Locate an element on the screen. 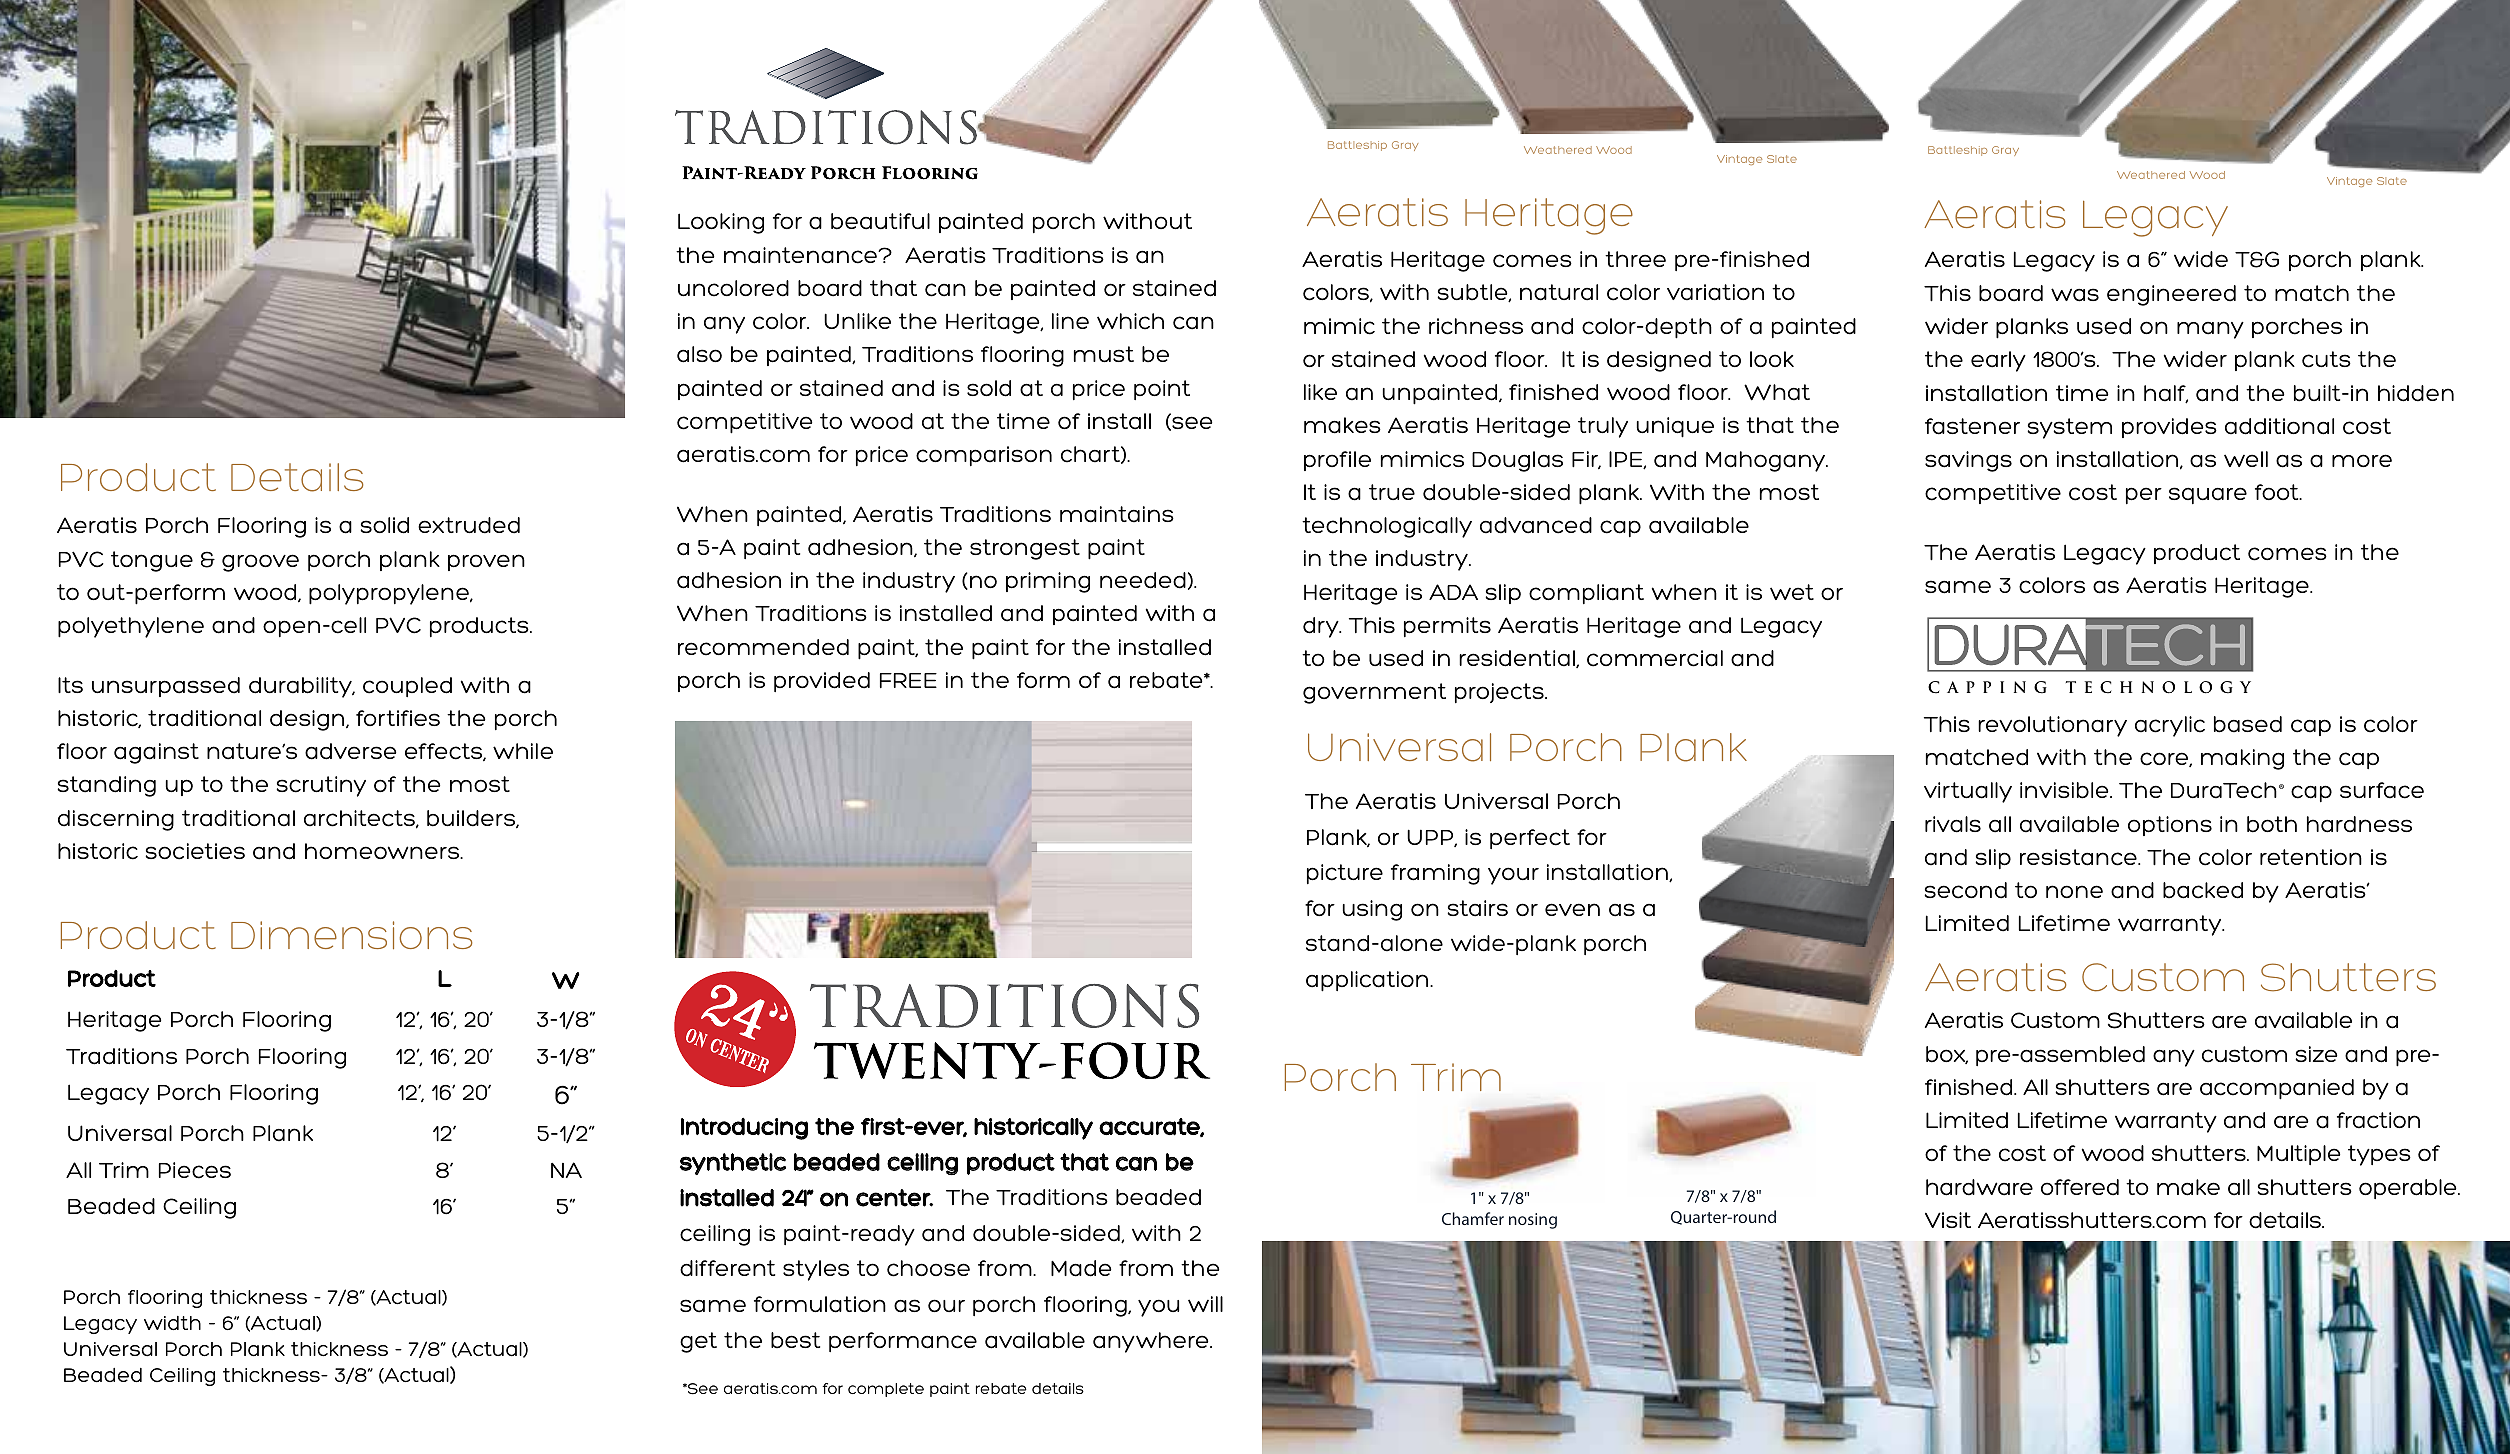 The height and width of the screenshot is (1454, 2510). width is located at coordinates (172, 1323).
